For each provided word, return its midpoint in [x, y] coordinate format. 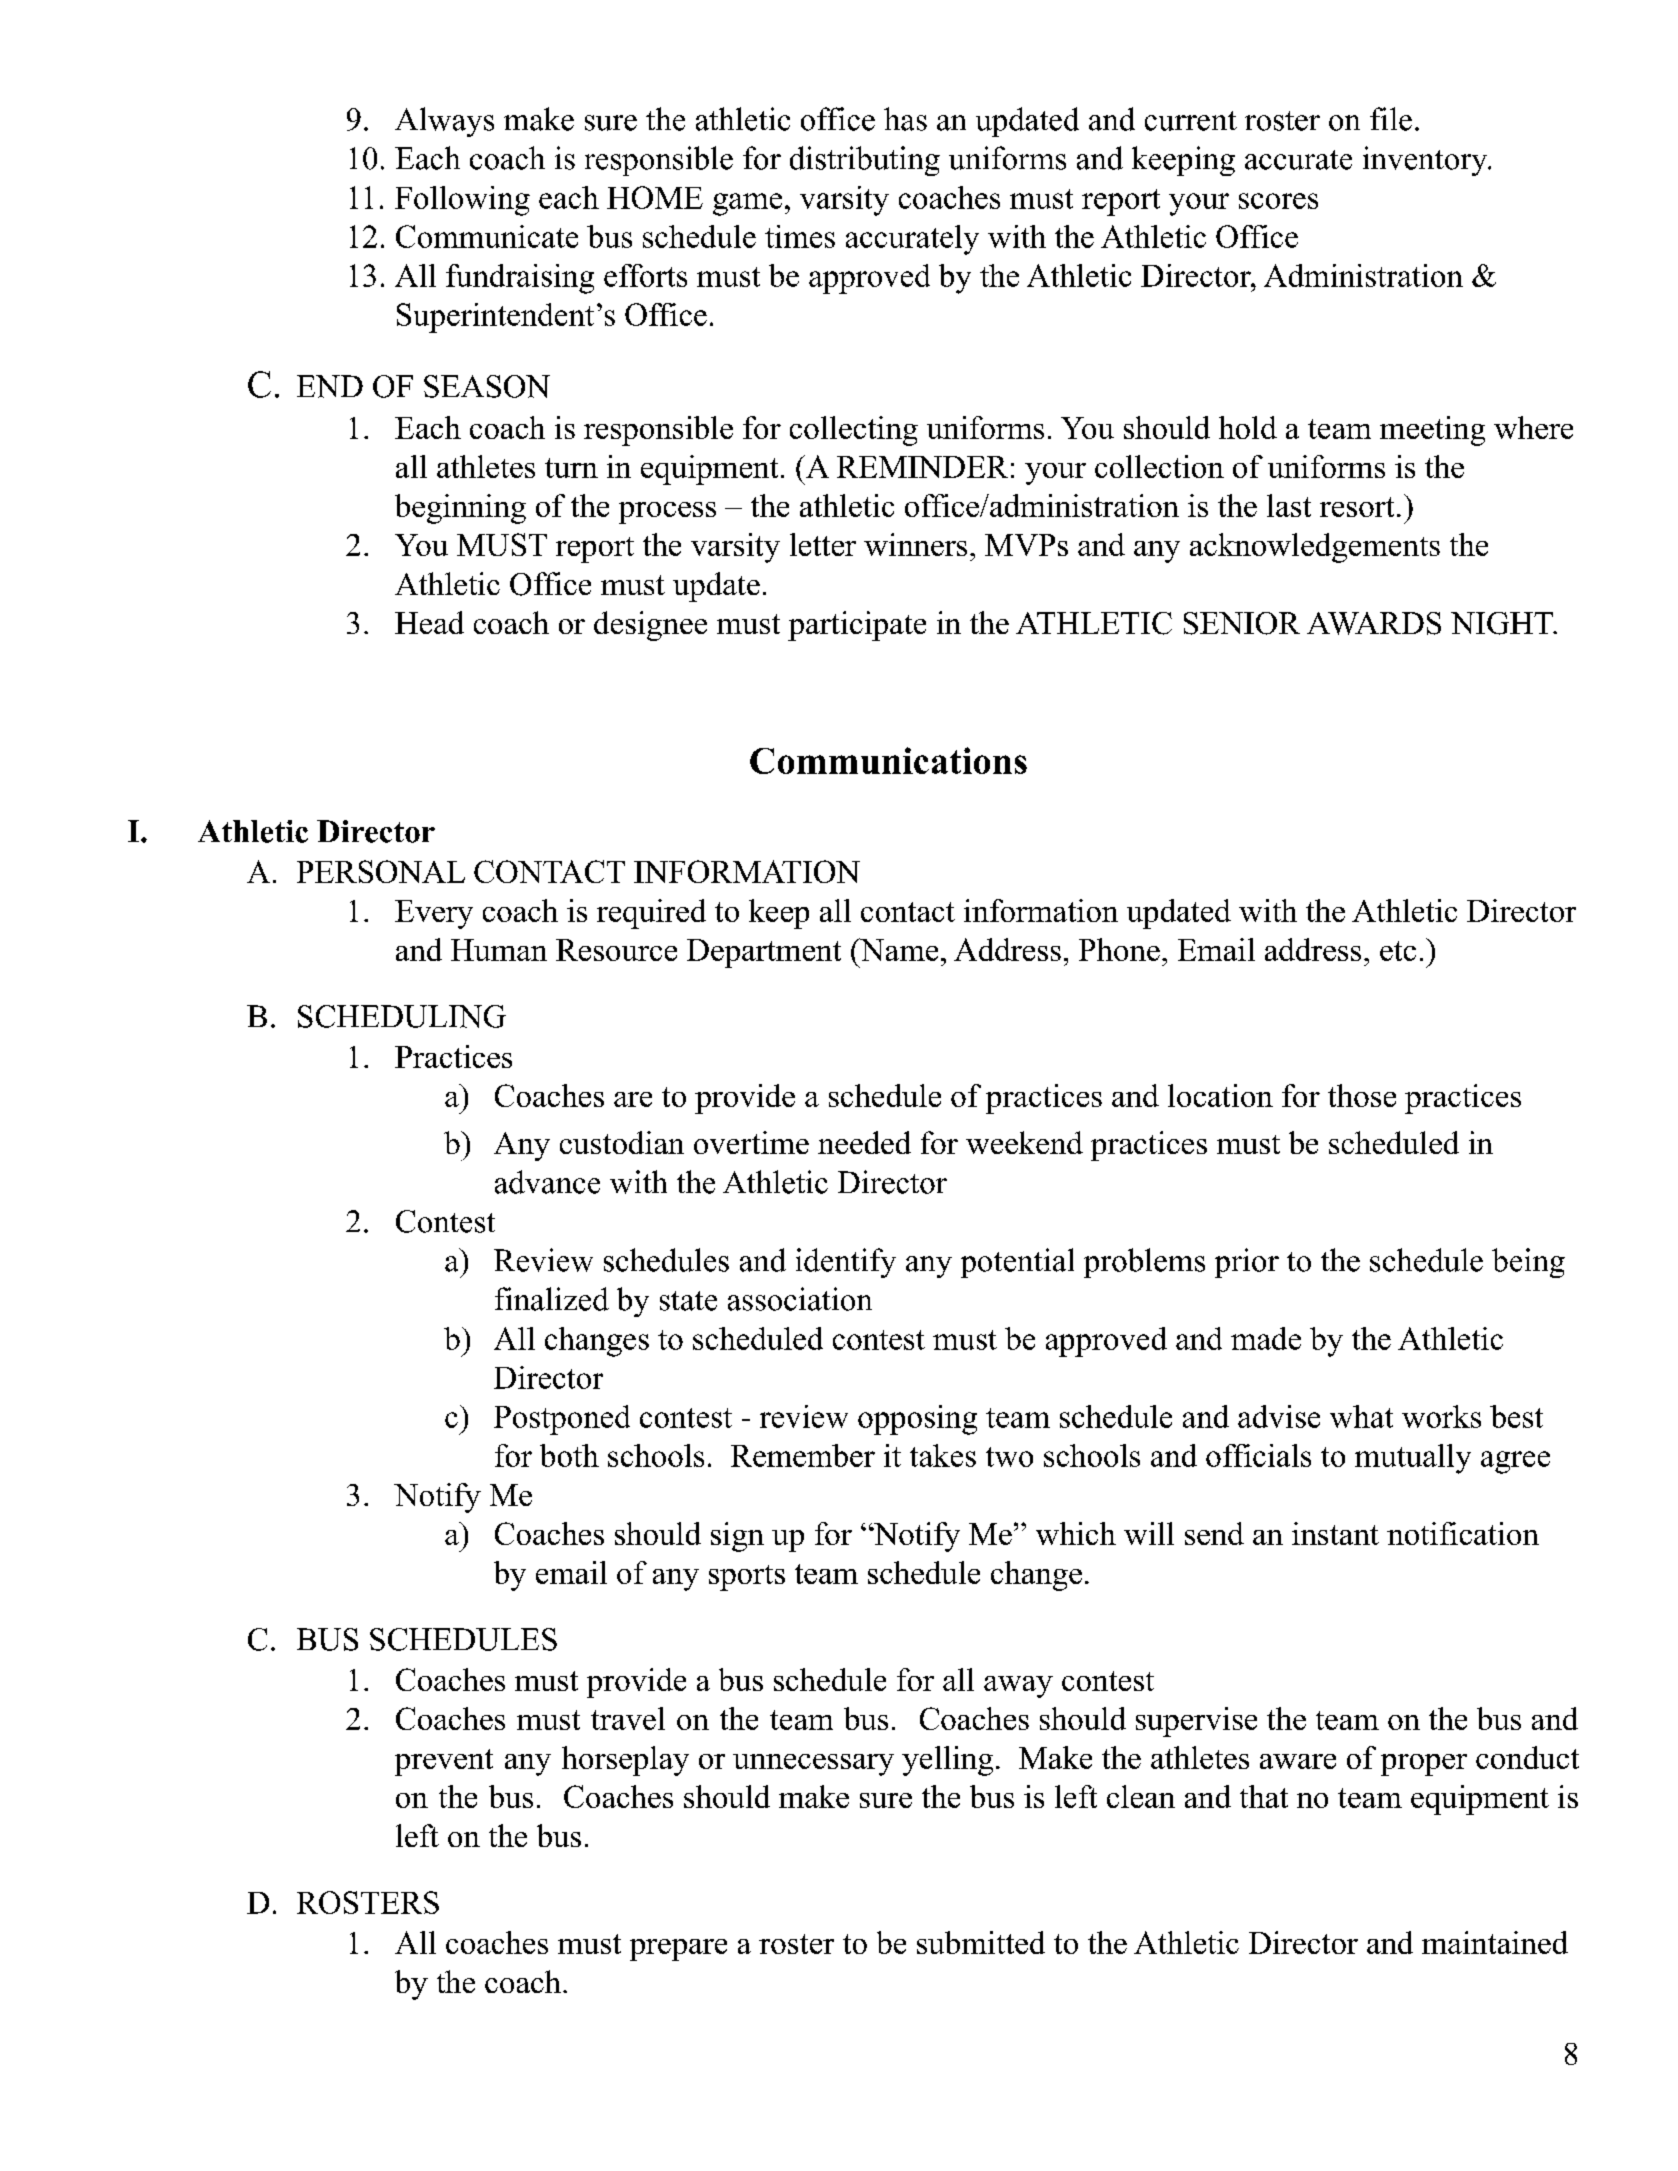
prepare [678, 1950]
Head [429, 622]
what [1361, 1416]
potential [1017, 1263]
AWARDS [1374, 623]
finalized [552, 1299]
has [905, 119]
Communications [888, 760]
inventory [1426, 161]
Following [462, 201]
